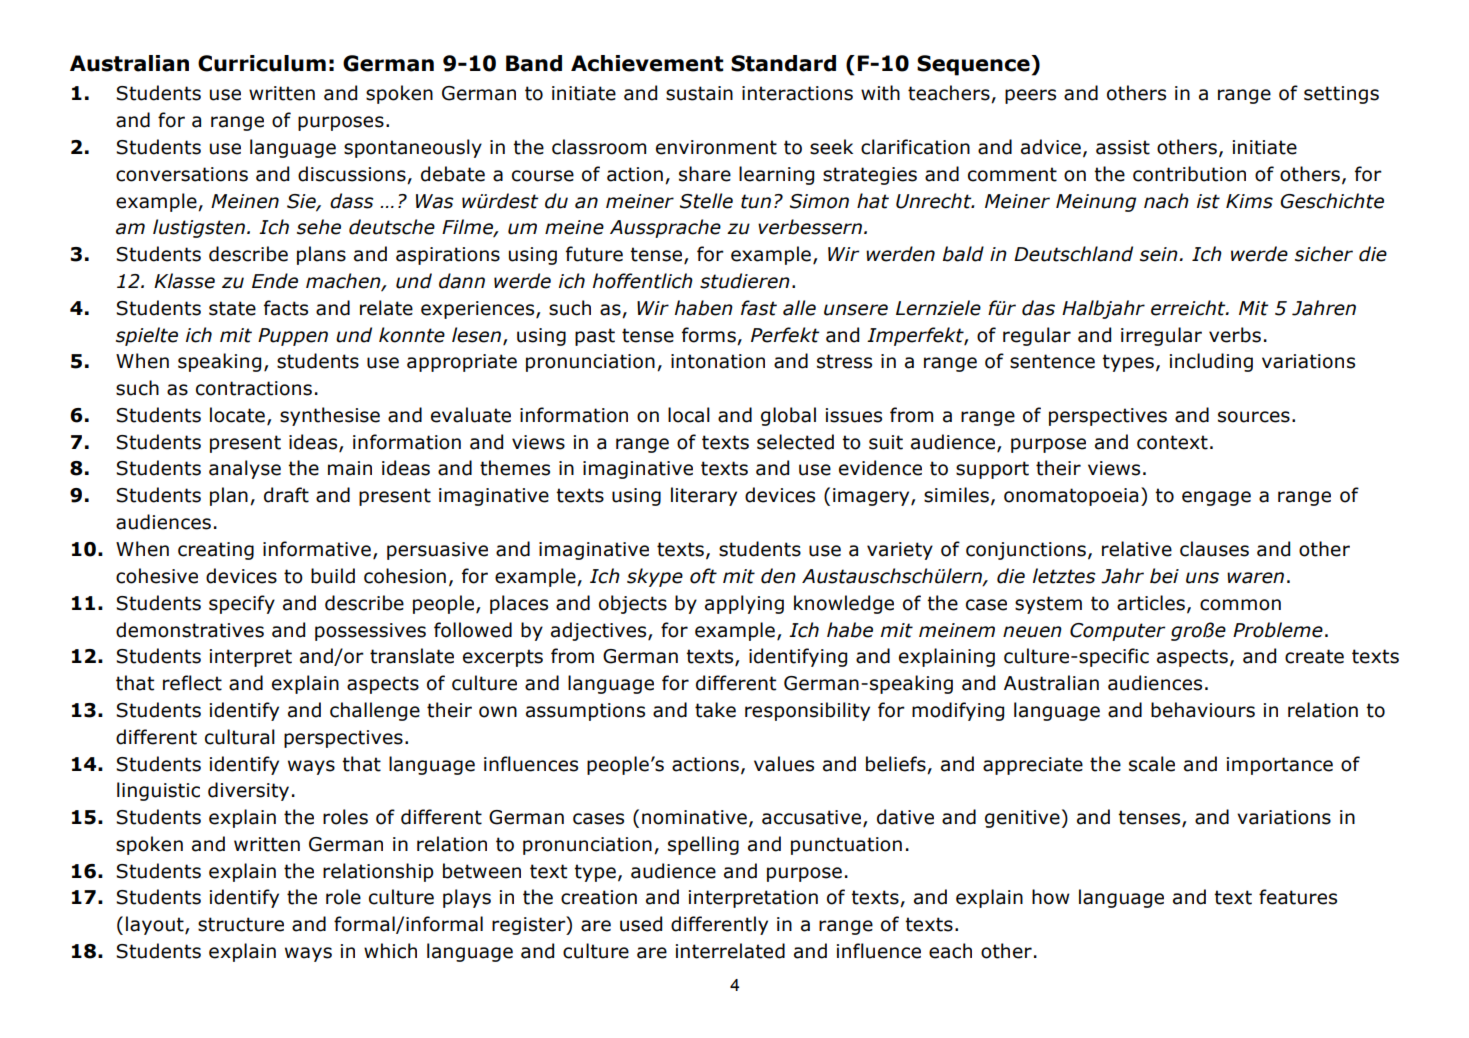 This document has height=1038, width=1469. What do you see at coordinates (1216, 498) in the document?
I see `engage` at bounding box center [1216, 498].
